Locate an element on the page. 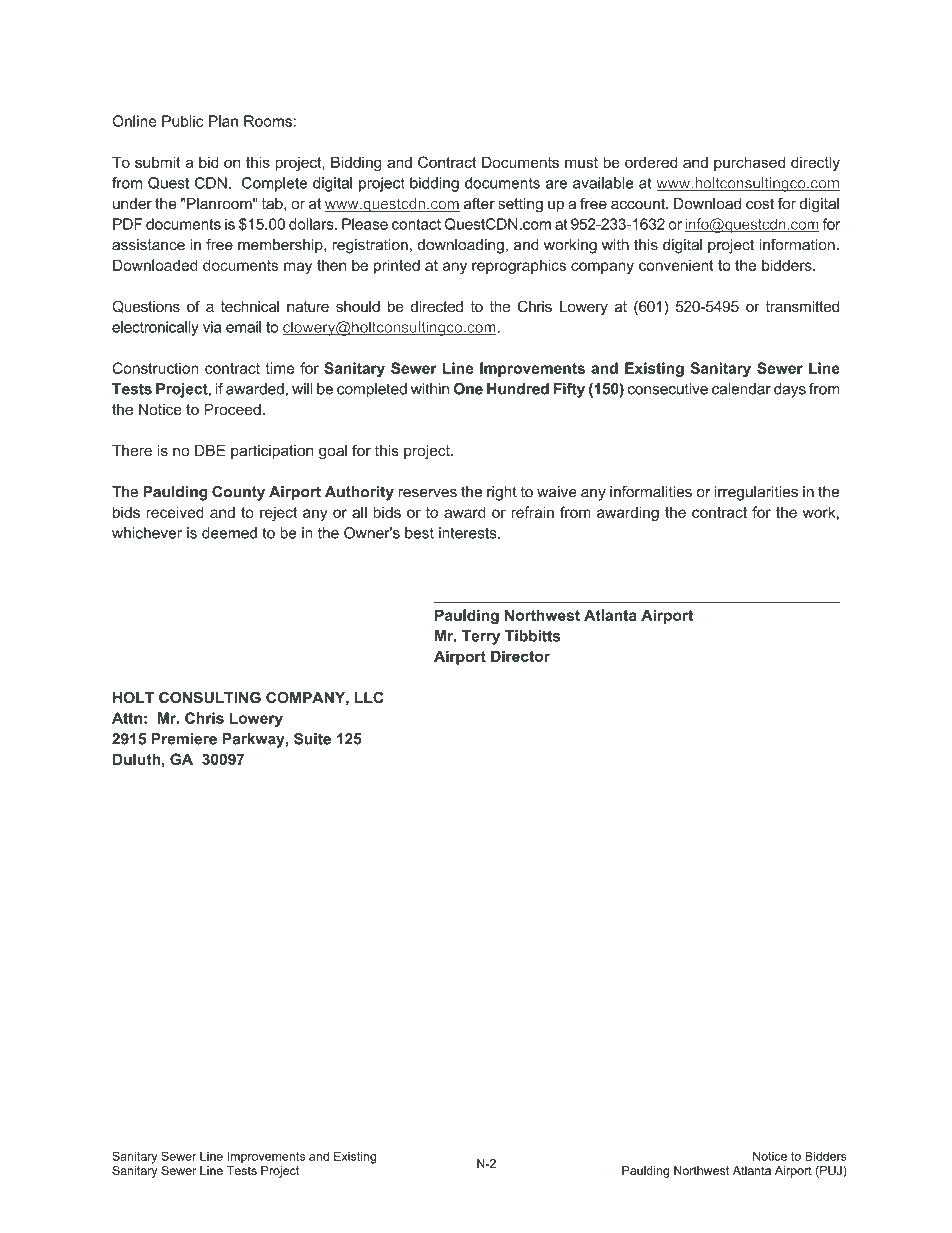 Image resolution: width=952 pixels, height=1233 pixels. Premiere is located at coordinates (184, 739).
